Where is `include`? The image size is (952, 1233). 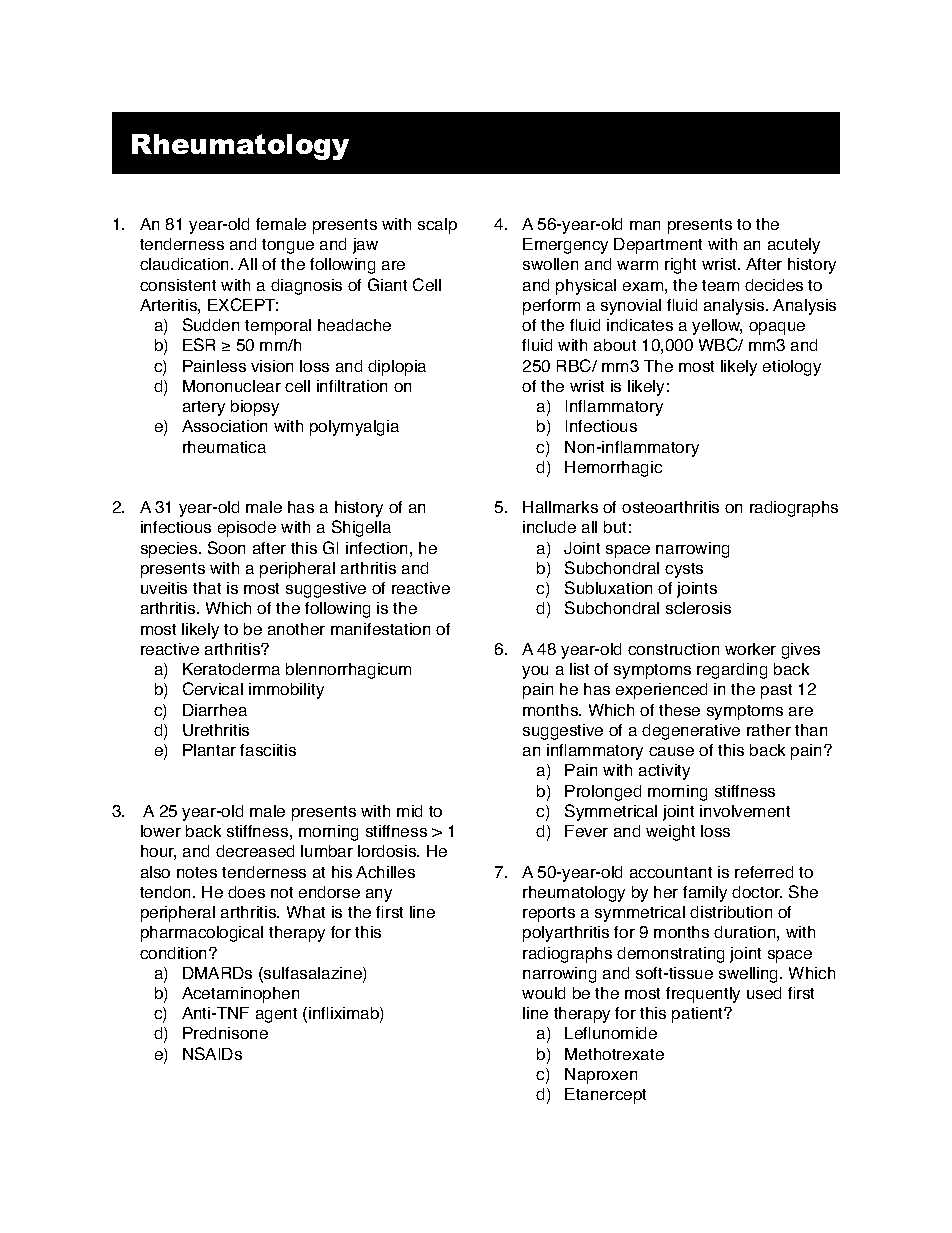
include is located at coordinates (549, 527).
